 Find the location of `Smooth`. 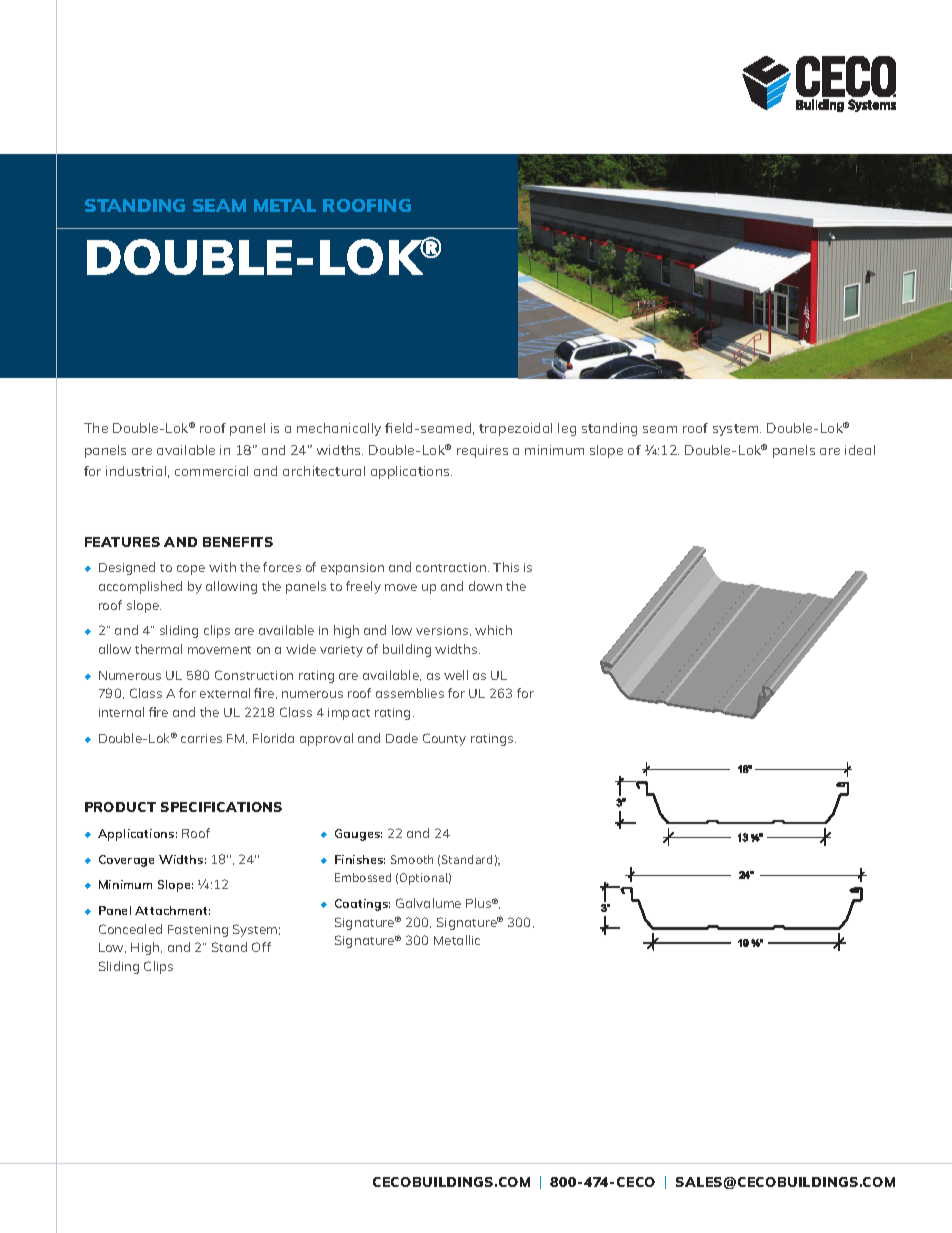

Smooth is located at coordinates (412, 859).
